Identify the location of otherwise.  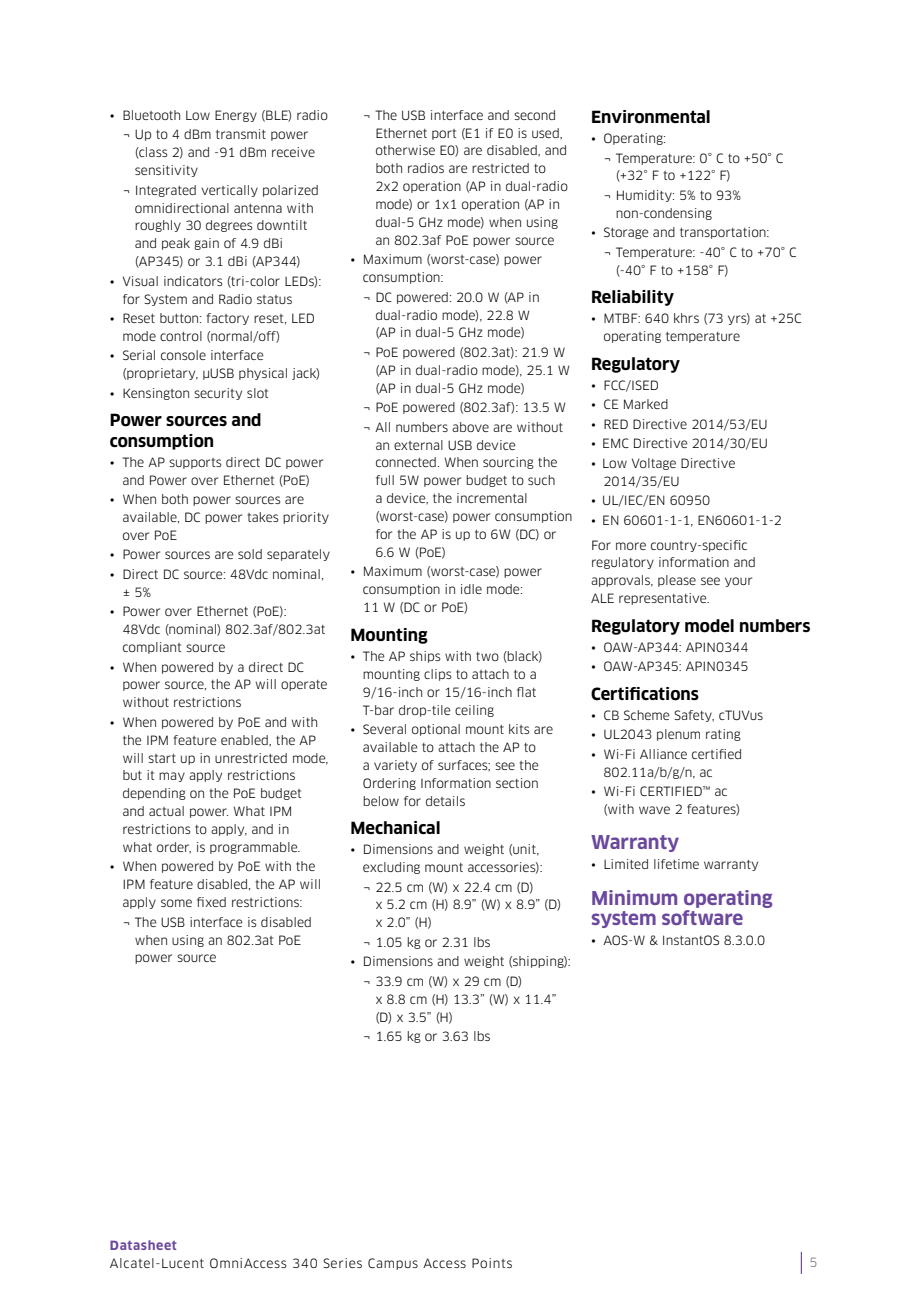
(405, 150).
